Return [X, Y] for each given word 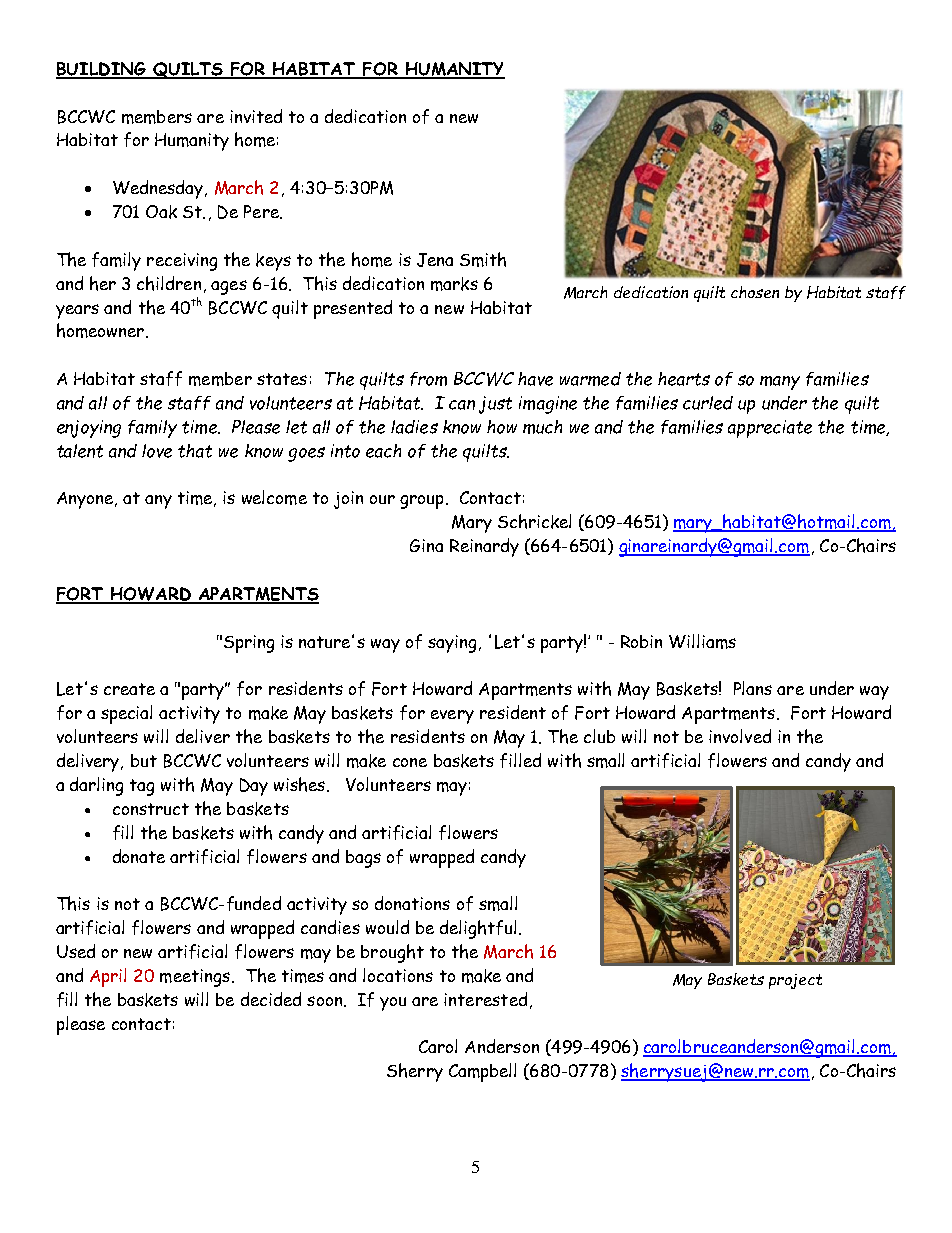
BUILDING [102, 70]
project [795, 981]
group [421, 502]
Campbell [482, 1072]
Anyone [86, 500]
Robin [641, 641]
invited [256, 116]
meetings [195, 978]
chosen [755, 292]
